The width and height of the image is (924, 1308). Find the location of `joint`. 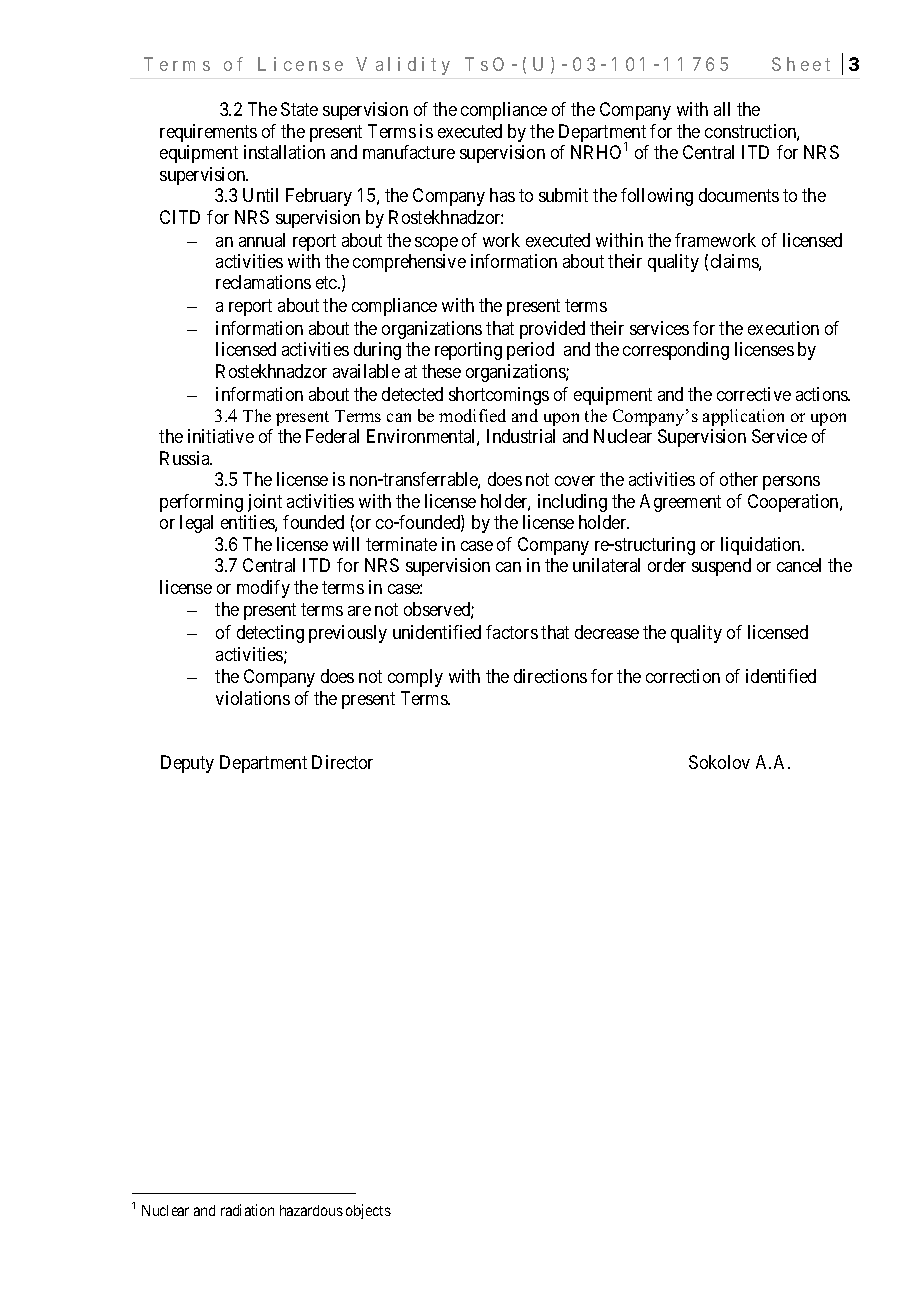

joint is located at coordinates (265, 503).
